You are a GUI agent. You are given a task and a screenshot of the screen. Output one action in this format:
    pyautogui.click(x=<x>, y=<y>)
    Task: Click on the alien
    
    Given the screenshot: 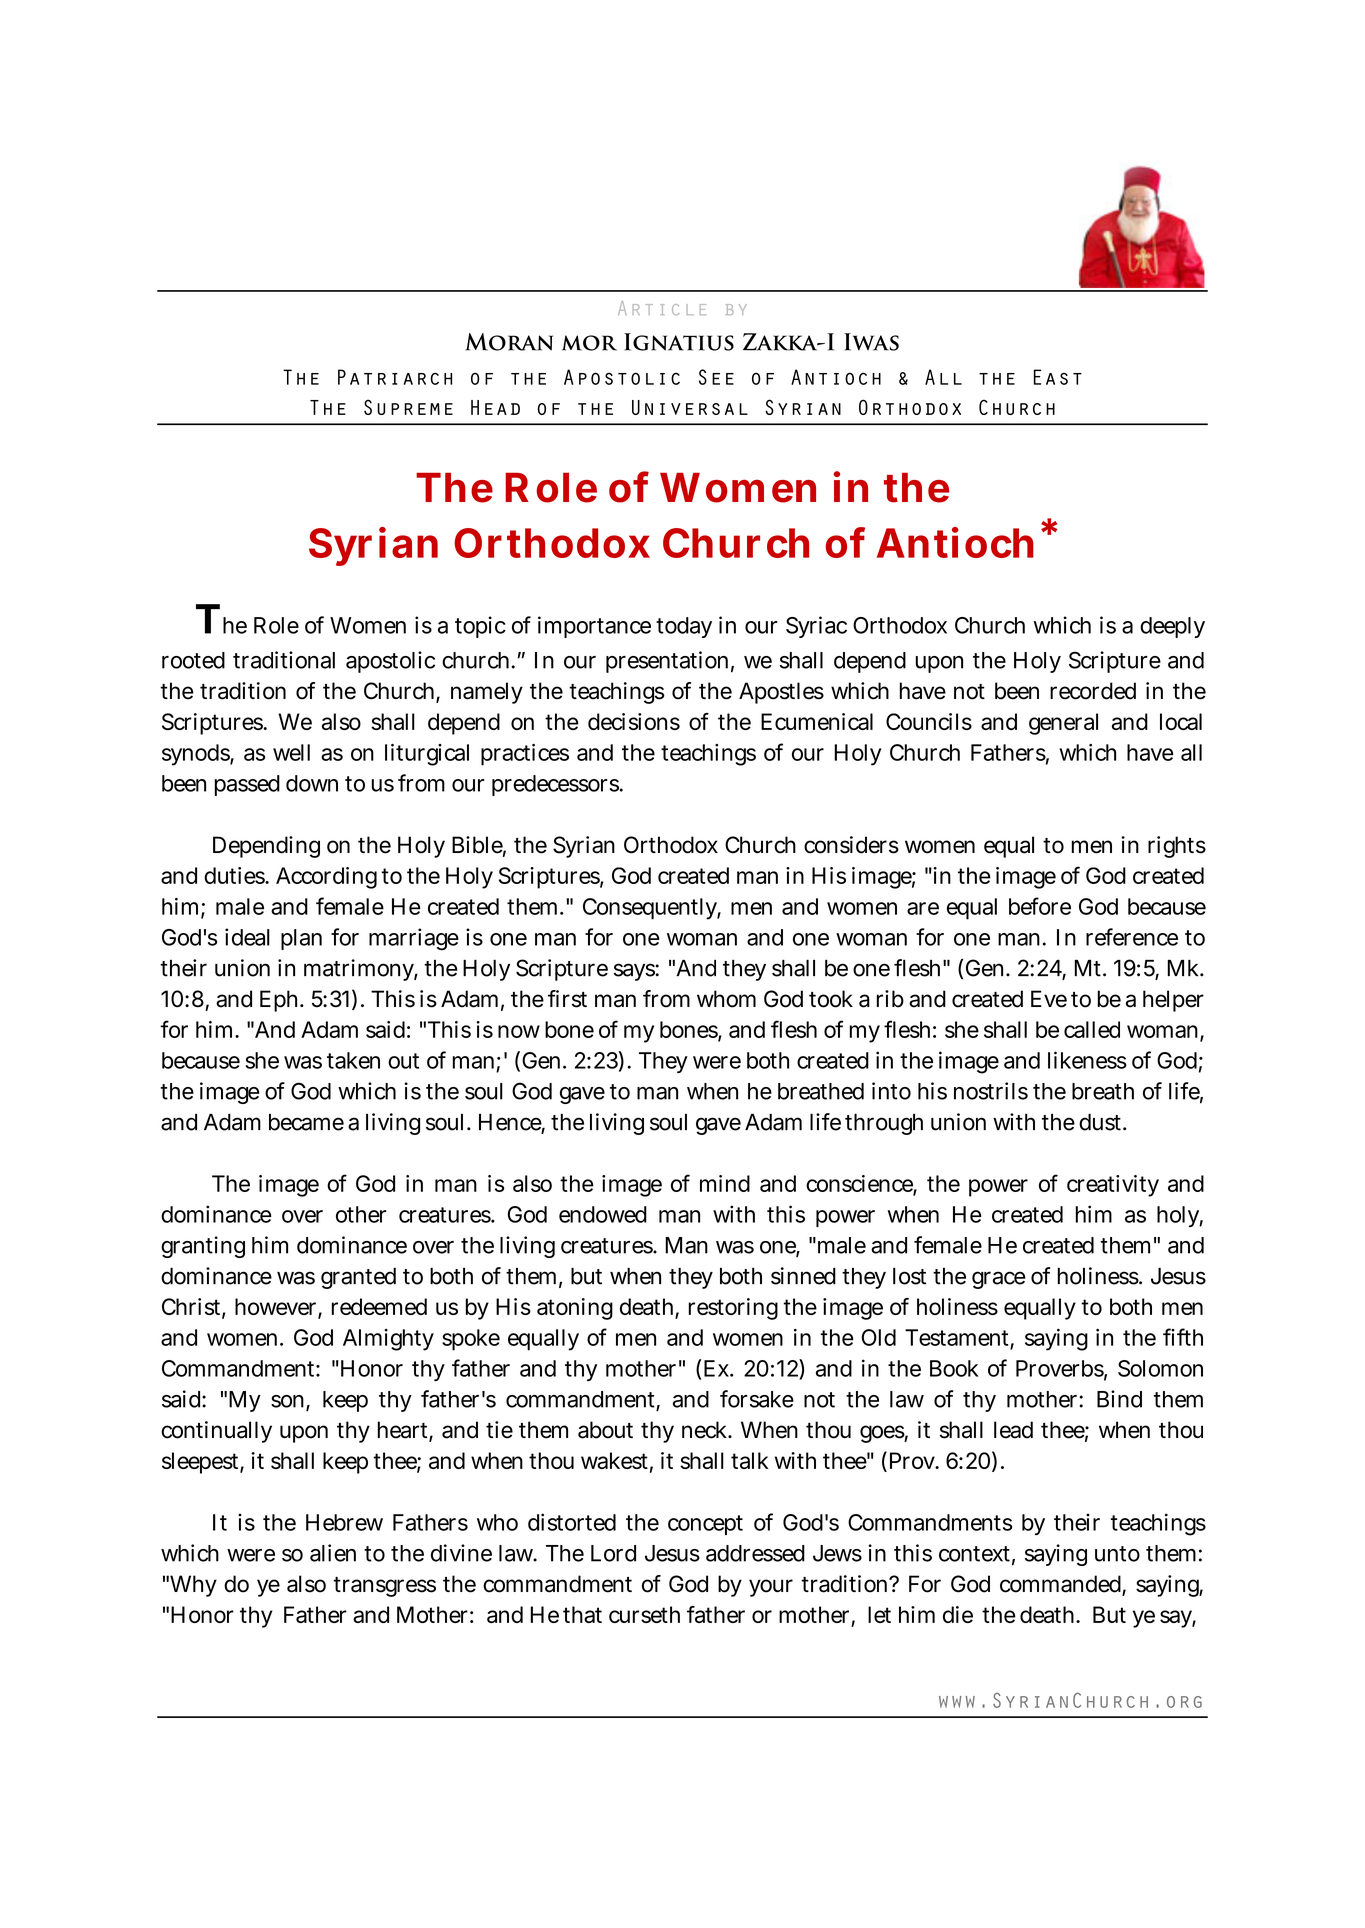 What is the action you would take?
    pyautogui.click(x=333, y=1553)
